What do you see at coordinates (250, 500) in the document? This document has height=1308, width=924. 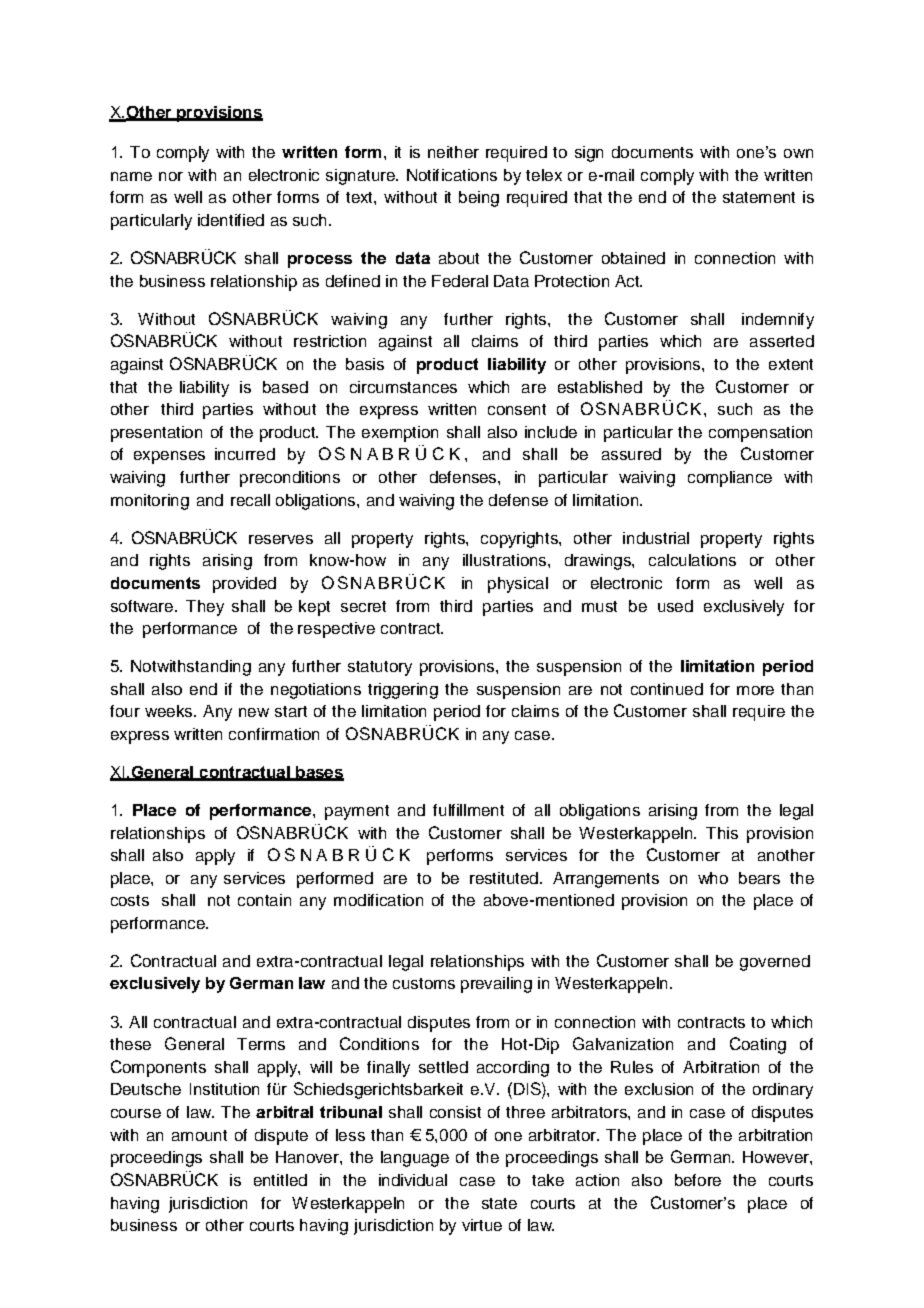 I see `recall` at bounding box center [250, 500].
